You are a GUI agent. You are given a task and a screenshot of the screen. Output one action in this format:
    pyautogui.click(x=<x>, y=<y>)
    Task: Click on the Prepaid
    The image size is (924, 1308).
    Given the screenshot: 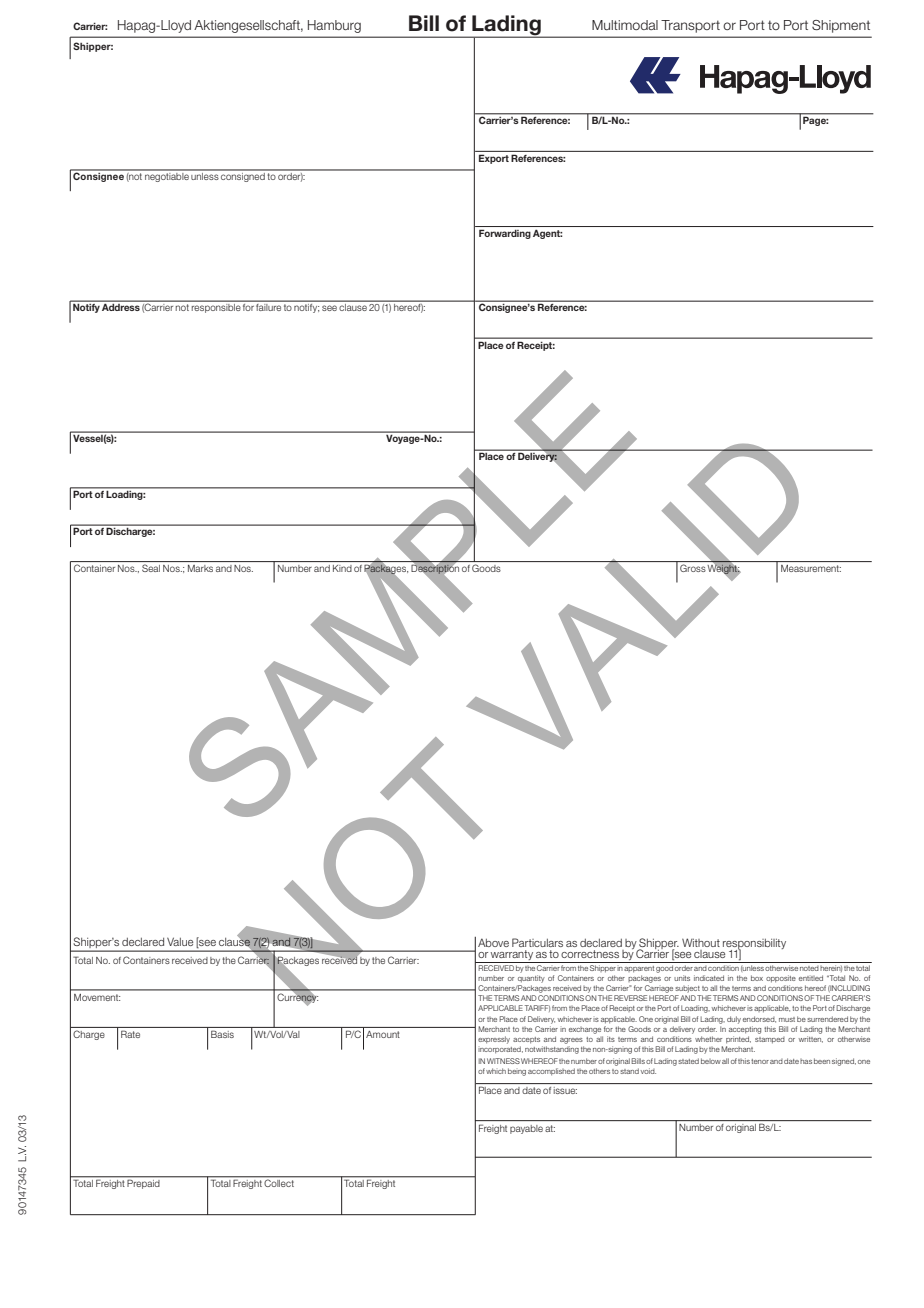 What is the action you would take?
    pyautogui.click(x=143, y=1184)
